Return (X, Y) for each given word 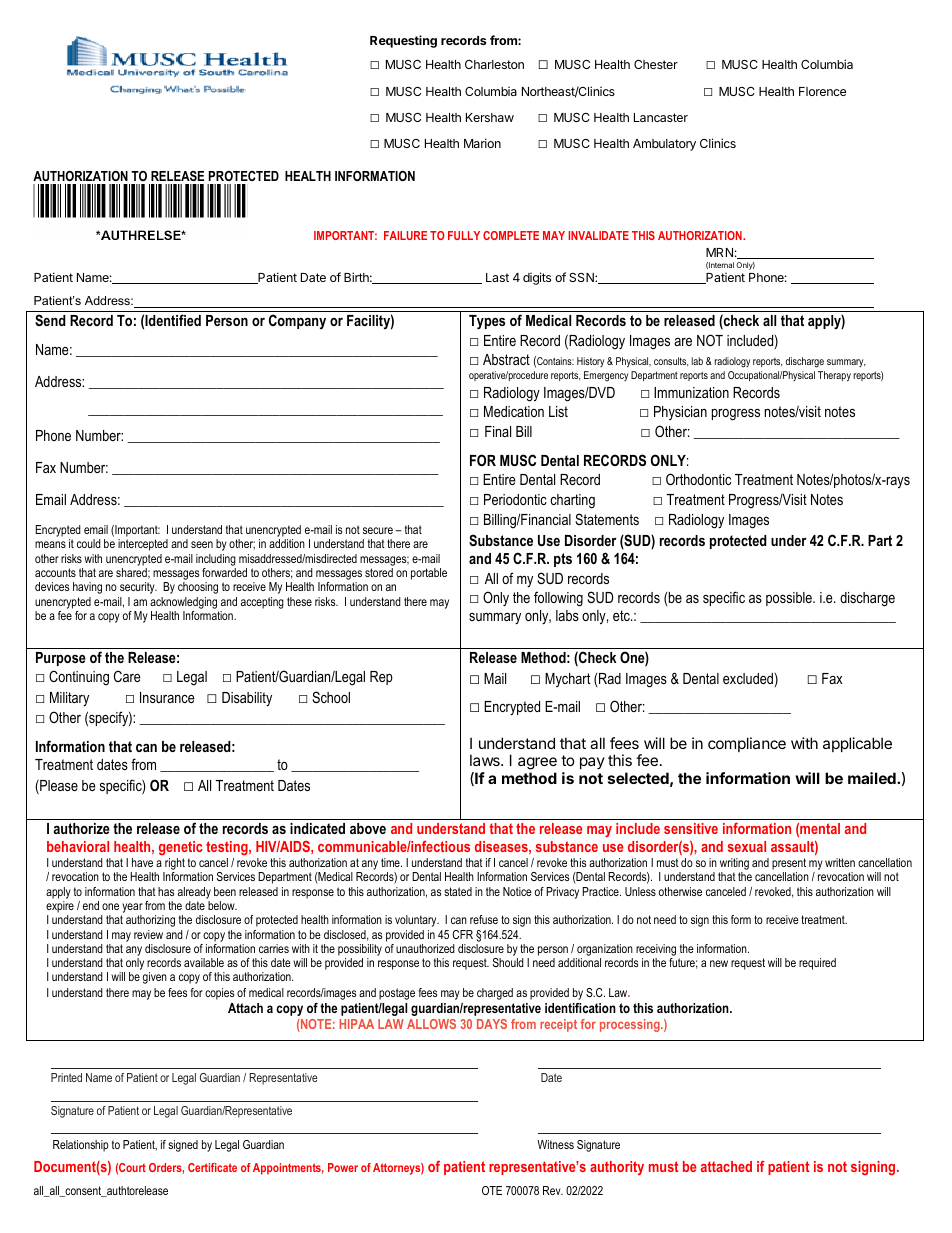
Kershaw (490, 117)
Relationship (81, 1146)
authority (617, 1168)
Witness (555, 1144)
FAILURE (405, 235)
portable (429, 574)
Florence (822, 91)
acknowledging (183, 603)
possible (790, 599)
